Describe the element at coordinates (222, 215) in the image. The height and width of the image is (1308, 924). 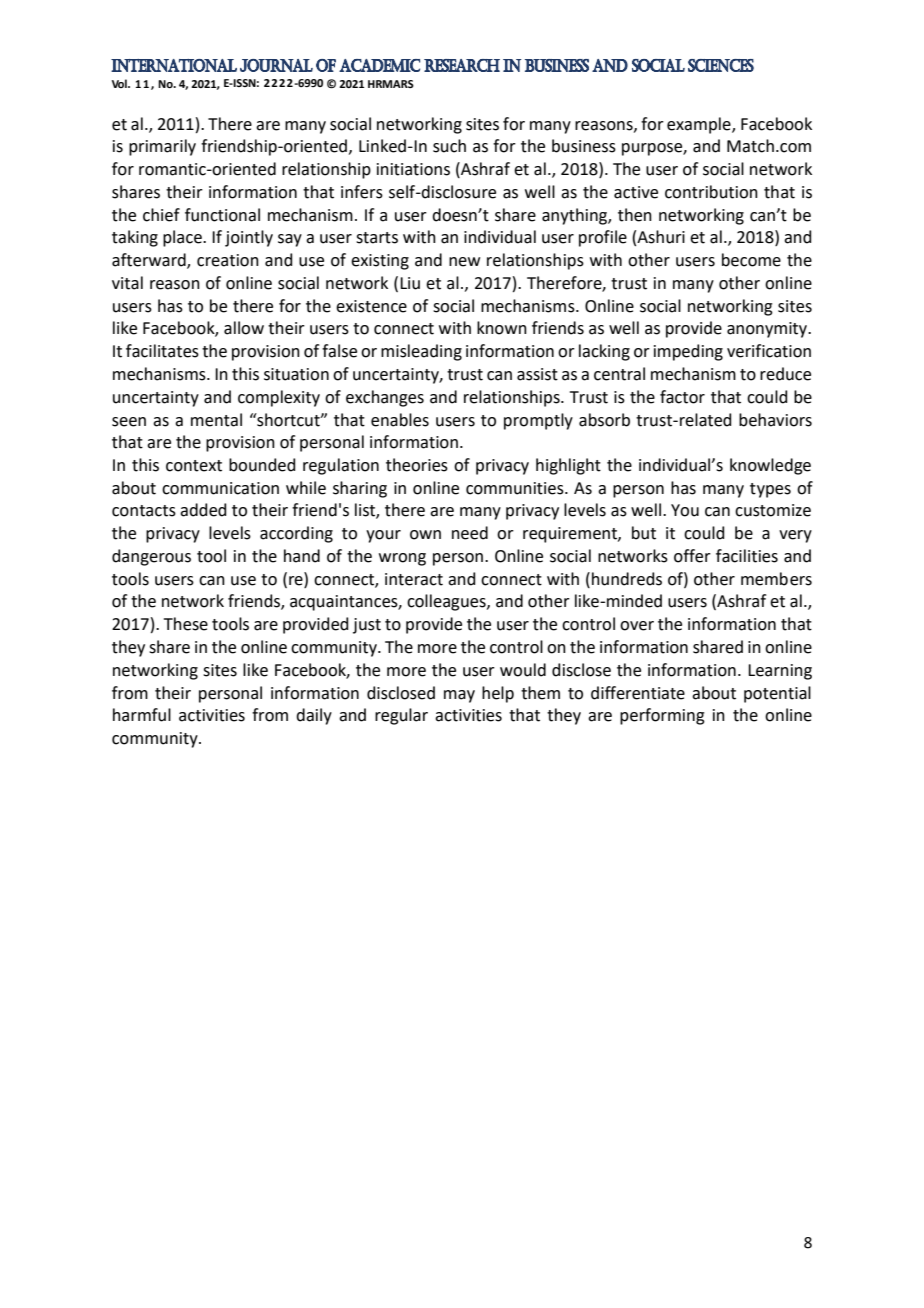
I see `functional` at that location.
